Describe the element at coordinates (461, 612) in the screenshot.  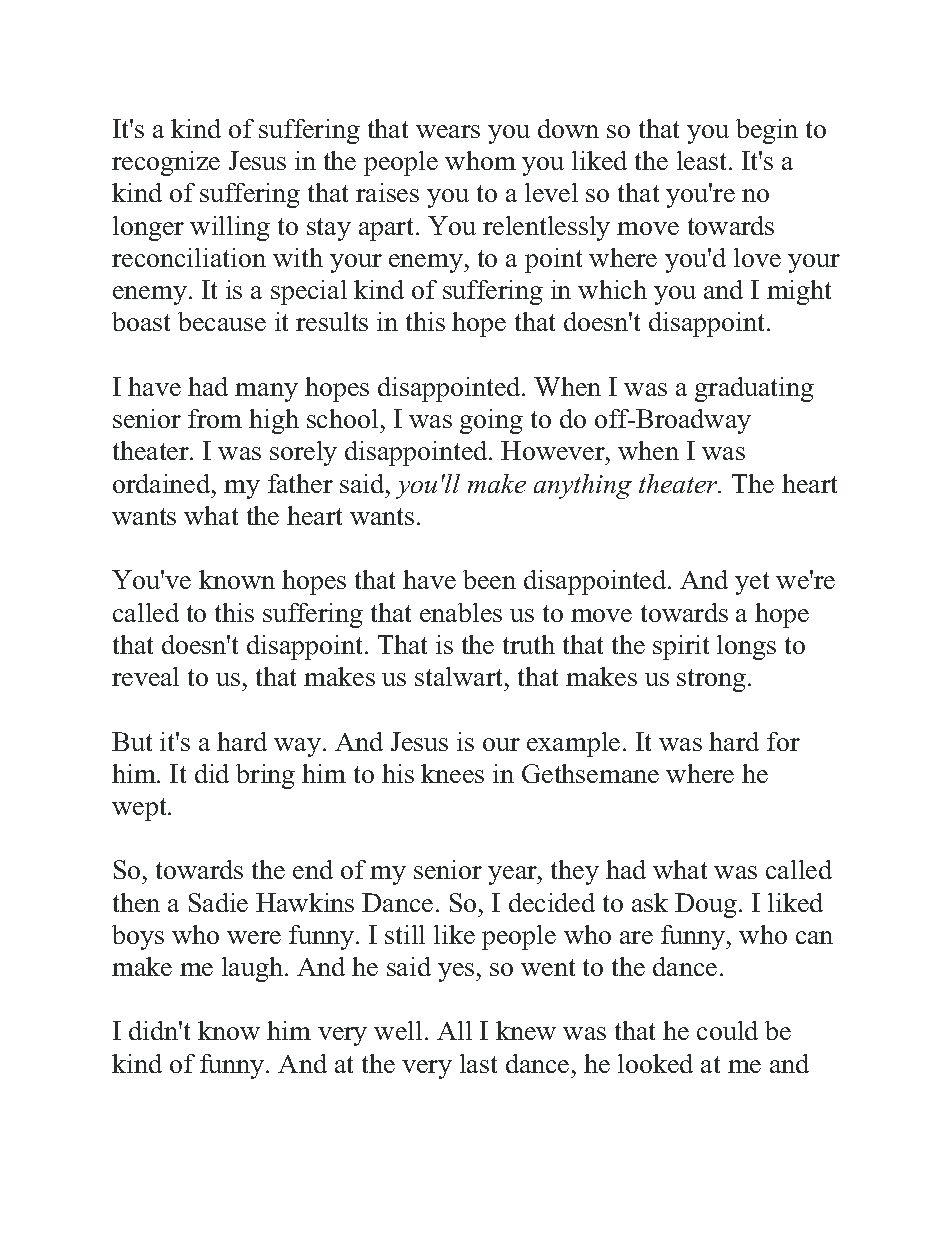
I see `enables` at that location.
